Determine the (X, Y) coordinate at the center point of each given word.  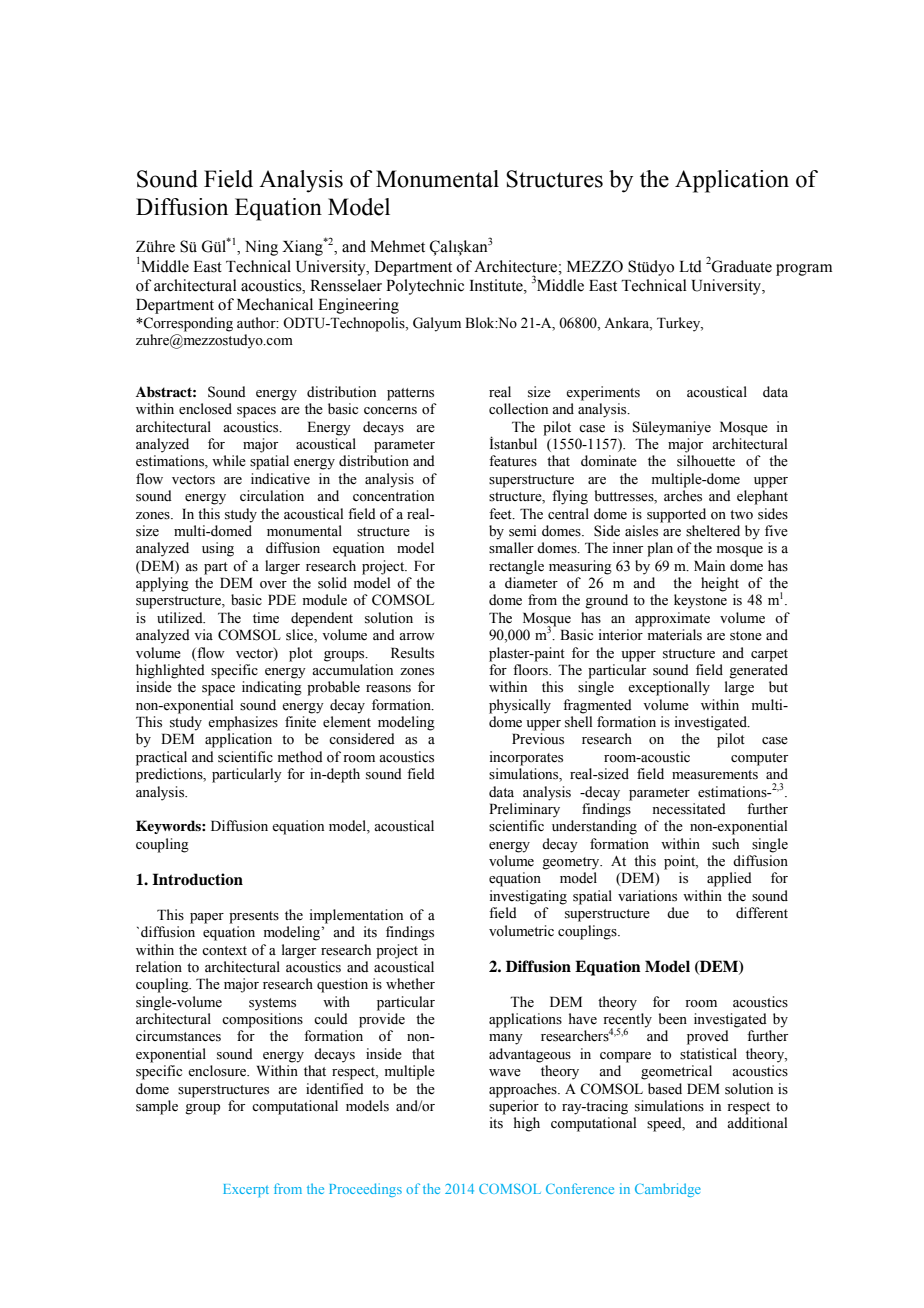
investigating (528, 897)
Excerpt (246, 1190)
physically (520, 706)
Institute (497, 285)
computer (759, 759)
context (224, 951)
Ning (261, 248)
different (762, 913)
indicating (272, 688)
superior (514, 1107)
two (741, 515)
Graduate (741, 266)
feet (501, 514)
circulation (272, 496)
